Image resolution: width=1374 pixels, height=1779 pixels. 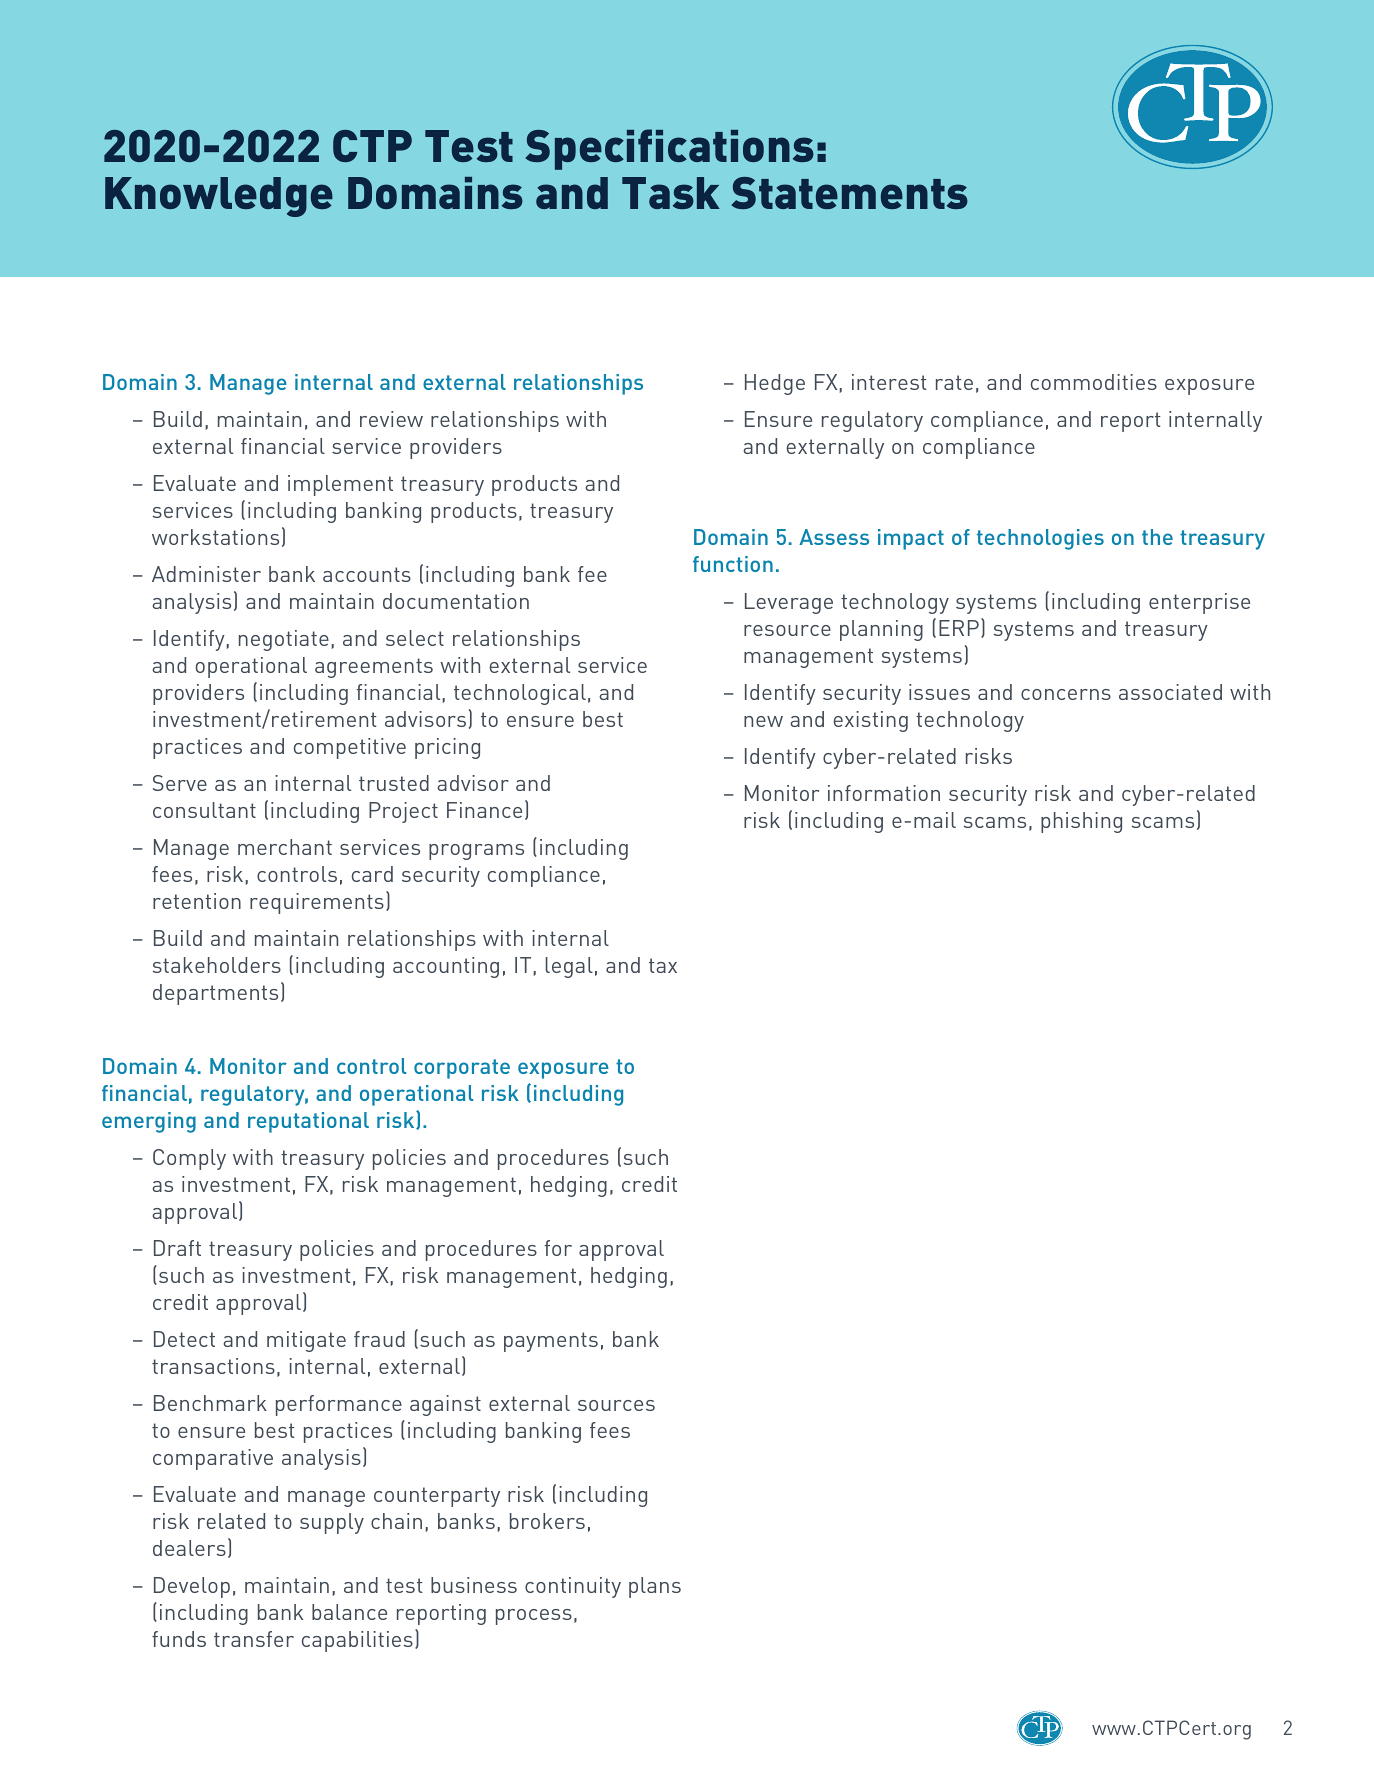 What do you see at coordinates (254, 1639) in the screenshot?
I see `transfer` at bounding box center [254, 1639].
